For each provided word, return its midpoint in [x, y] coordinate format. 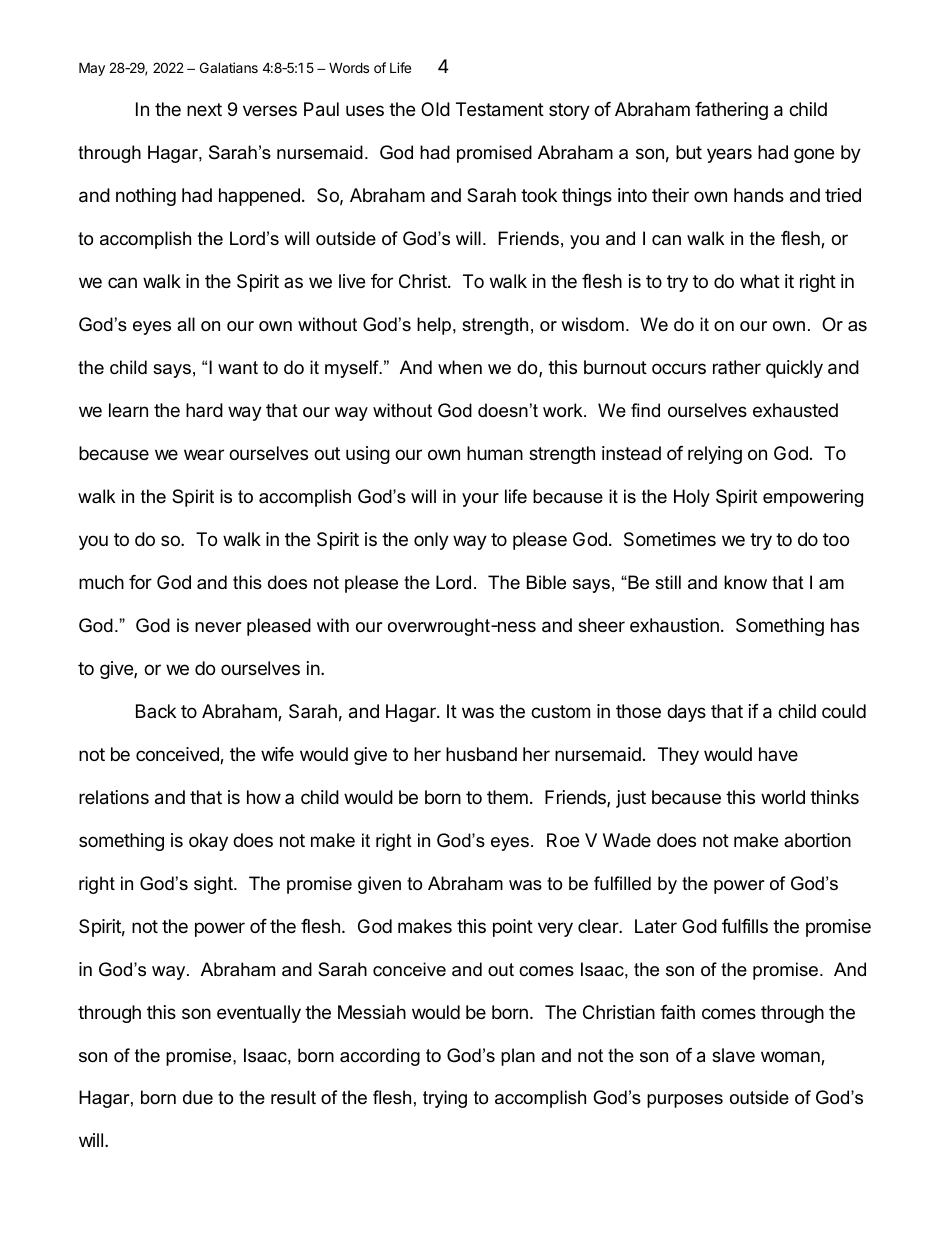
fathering [731, 111]
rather [737, 367]
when [460, 367]
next [204, 109]
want [238, 367]
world [783, 797]
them [507, 797]
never [218, 627]
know [745, 582]
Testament [500, 109]
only [431, 541]
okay [208, 842]
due [198, 1097]
